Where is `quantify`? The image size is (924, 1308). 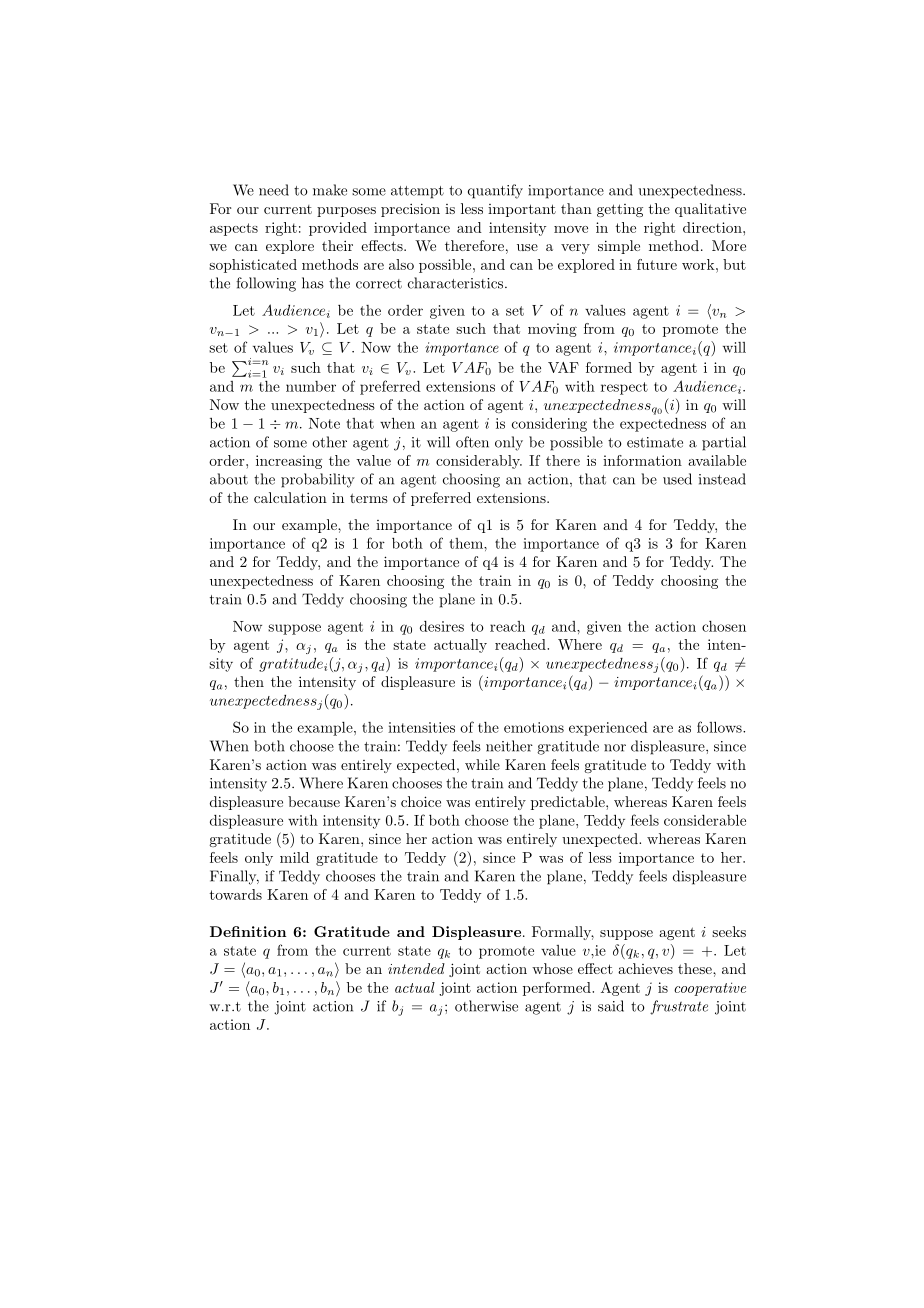 quantify is located at coordinates (495, 191).
